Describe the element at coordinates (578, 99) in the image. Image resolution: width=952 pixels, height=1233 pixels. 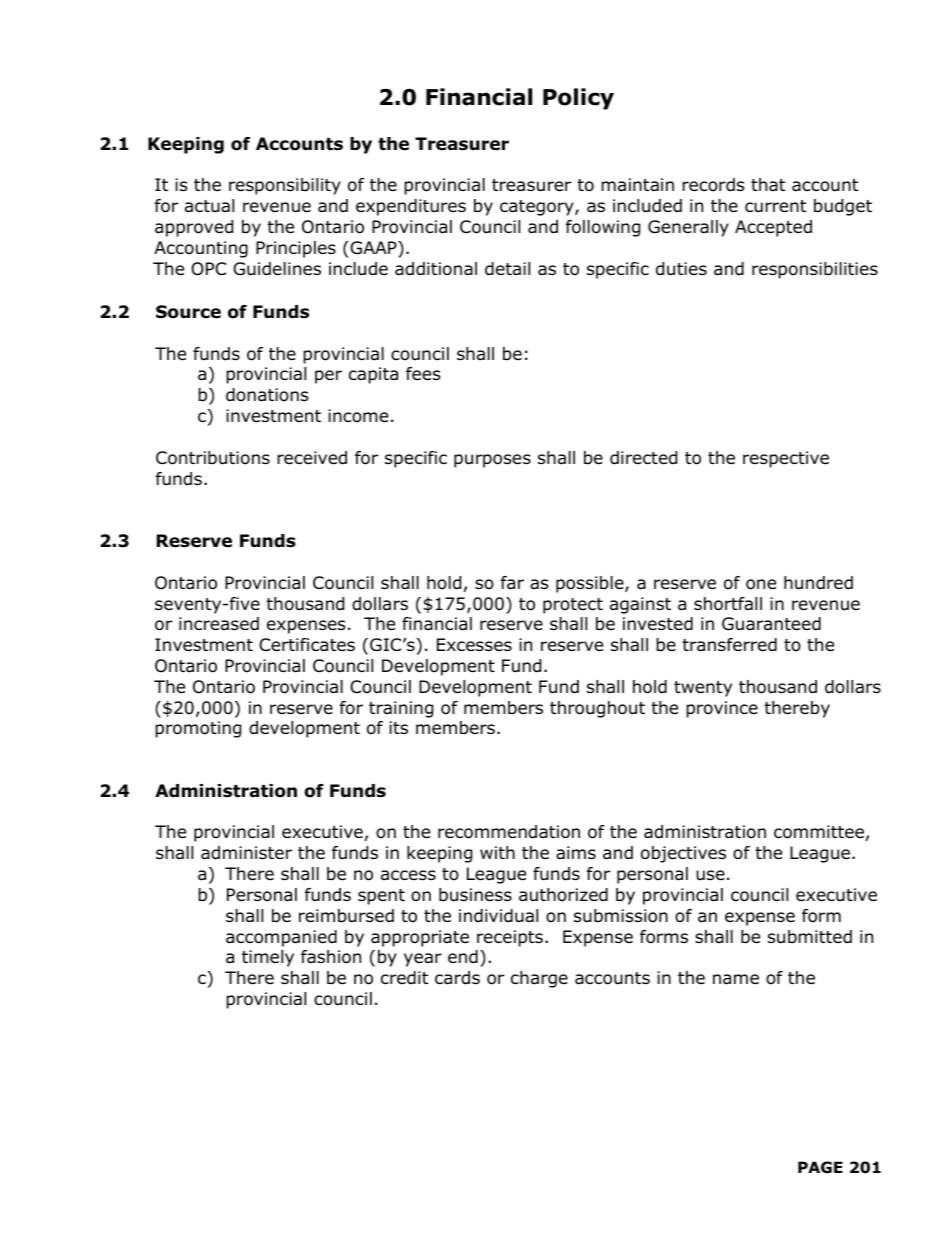
I see `Policy` at that location.
